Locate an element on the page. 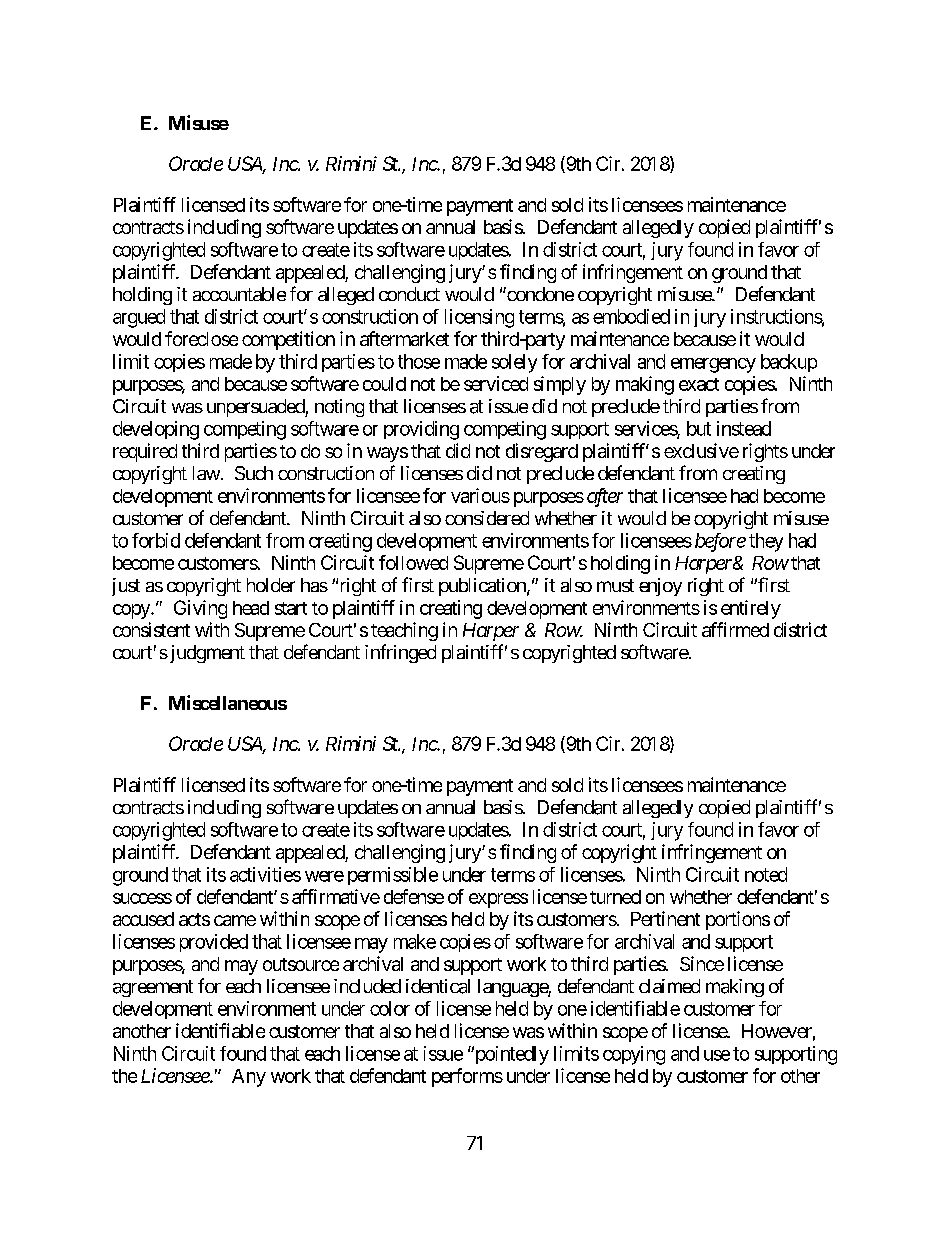  Any is located at coordinates (249, 1078).
